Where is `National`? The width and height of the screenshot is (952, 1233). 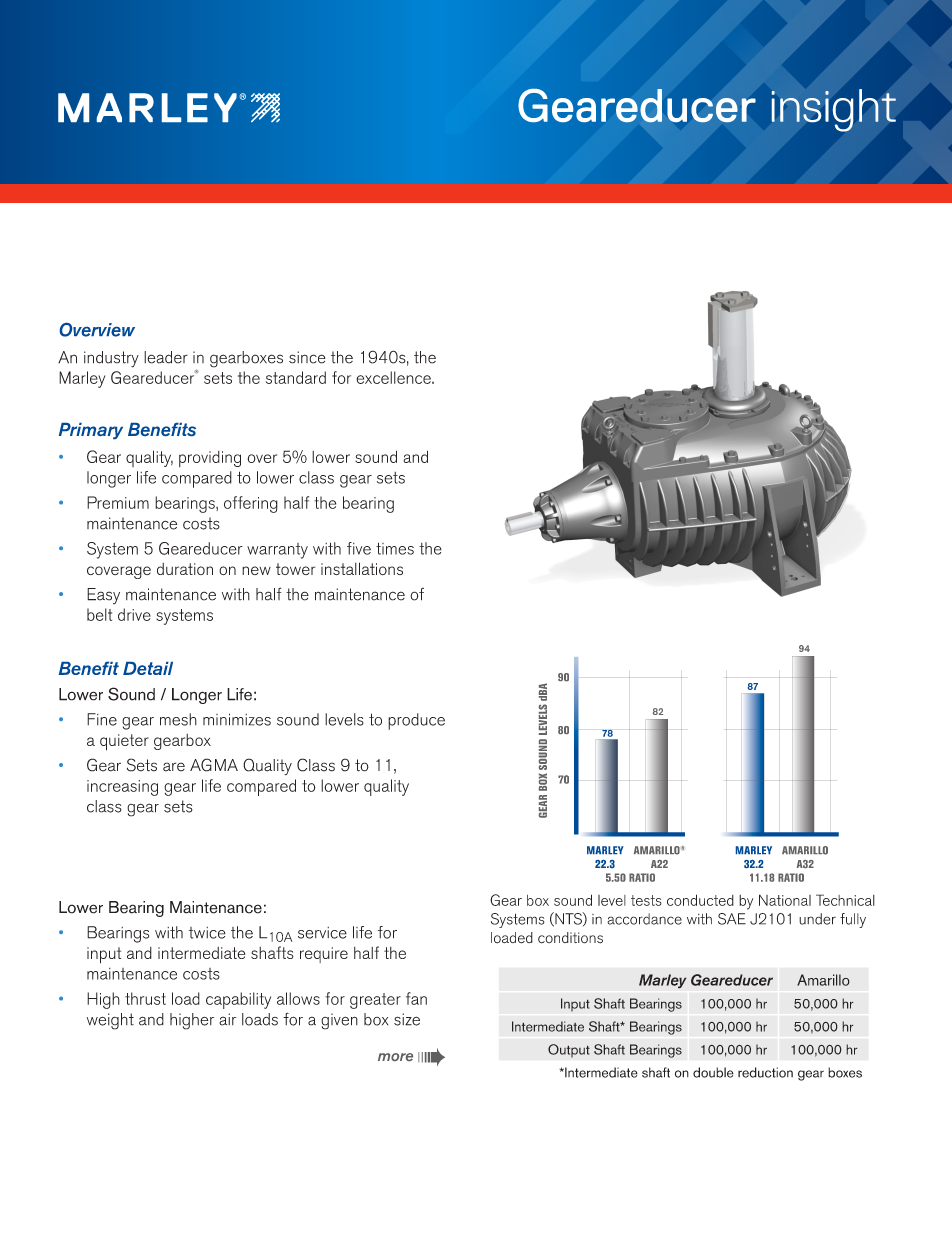 National is located at coordinates (785, 900).
